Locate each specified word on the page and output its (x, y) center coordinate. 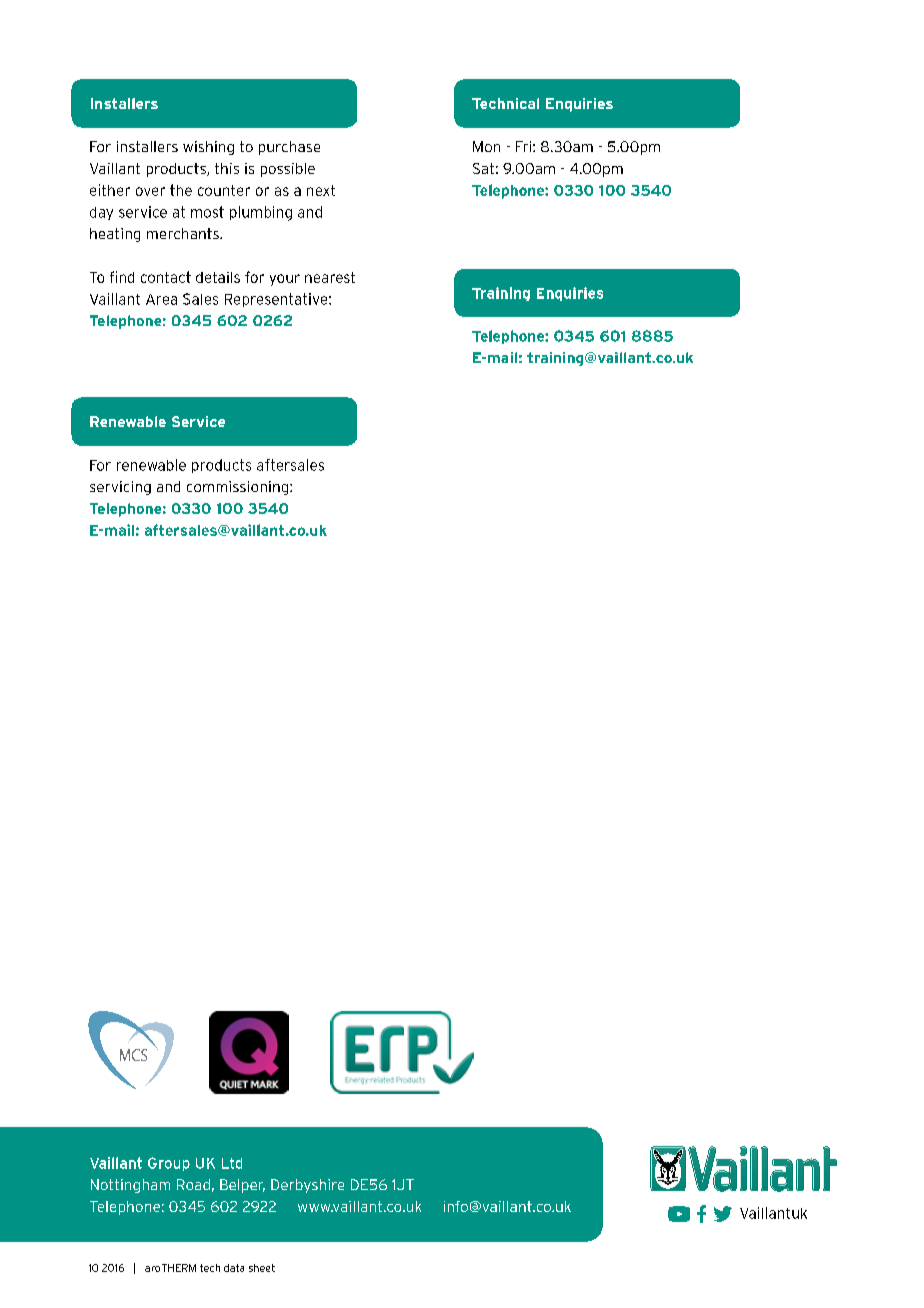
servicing (120, 488)
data (234, 1268)
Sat (483, 168)
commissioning (239, 488)
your (285, 280)
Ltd (232, 1163)
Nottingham (130, 1186)
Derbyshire (307, 1186)
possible (288, 170)
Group (169, 1164)
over (150, 191)
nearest (330, 277)
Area (161, 299)
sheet (262, 1268)
